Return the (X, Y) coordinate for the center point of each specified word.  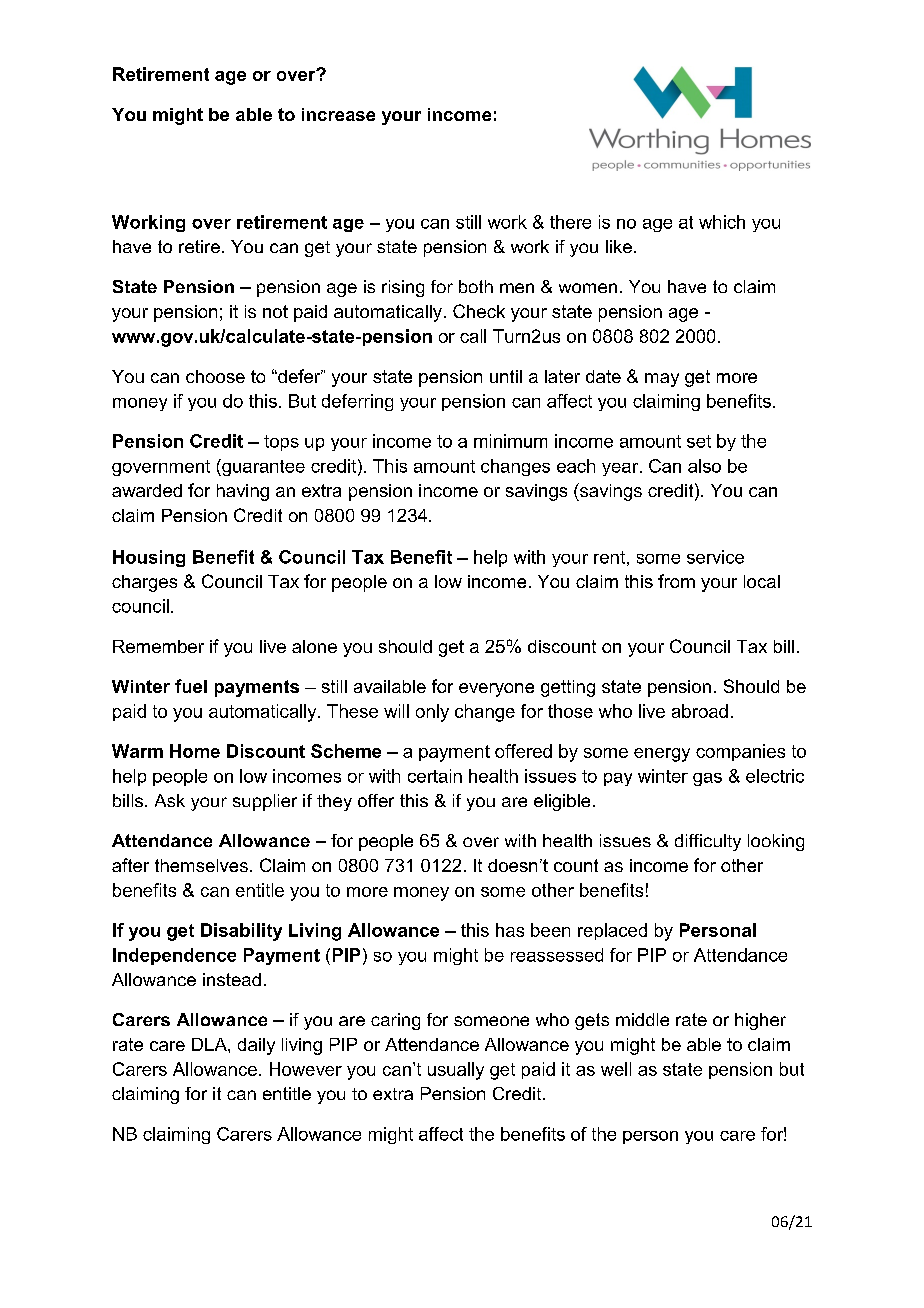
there (570, 222)
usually (456, 1071)
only (432, 713)
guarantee (262, 467)
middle (642, 1019)
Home (195, 751)
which (722, 222)
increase (338, 114)
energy (662, 755)
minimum (510, 441)
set (699, 441)
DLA (210, 1044)
